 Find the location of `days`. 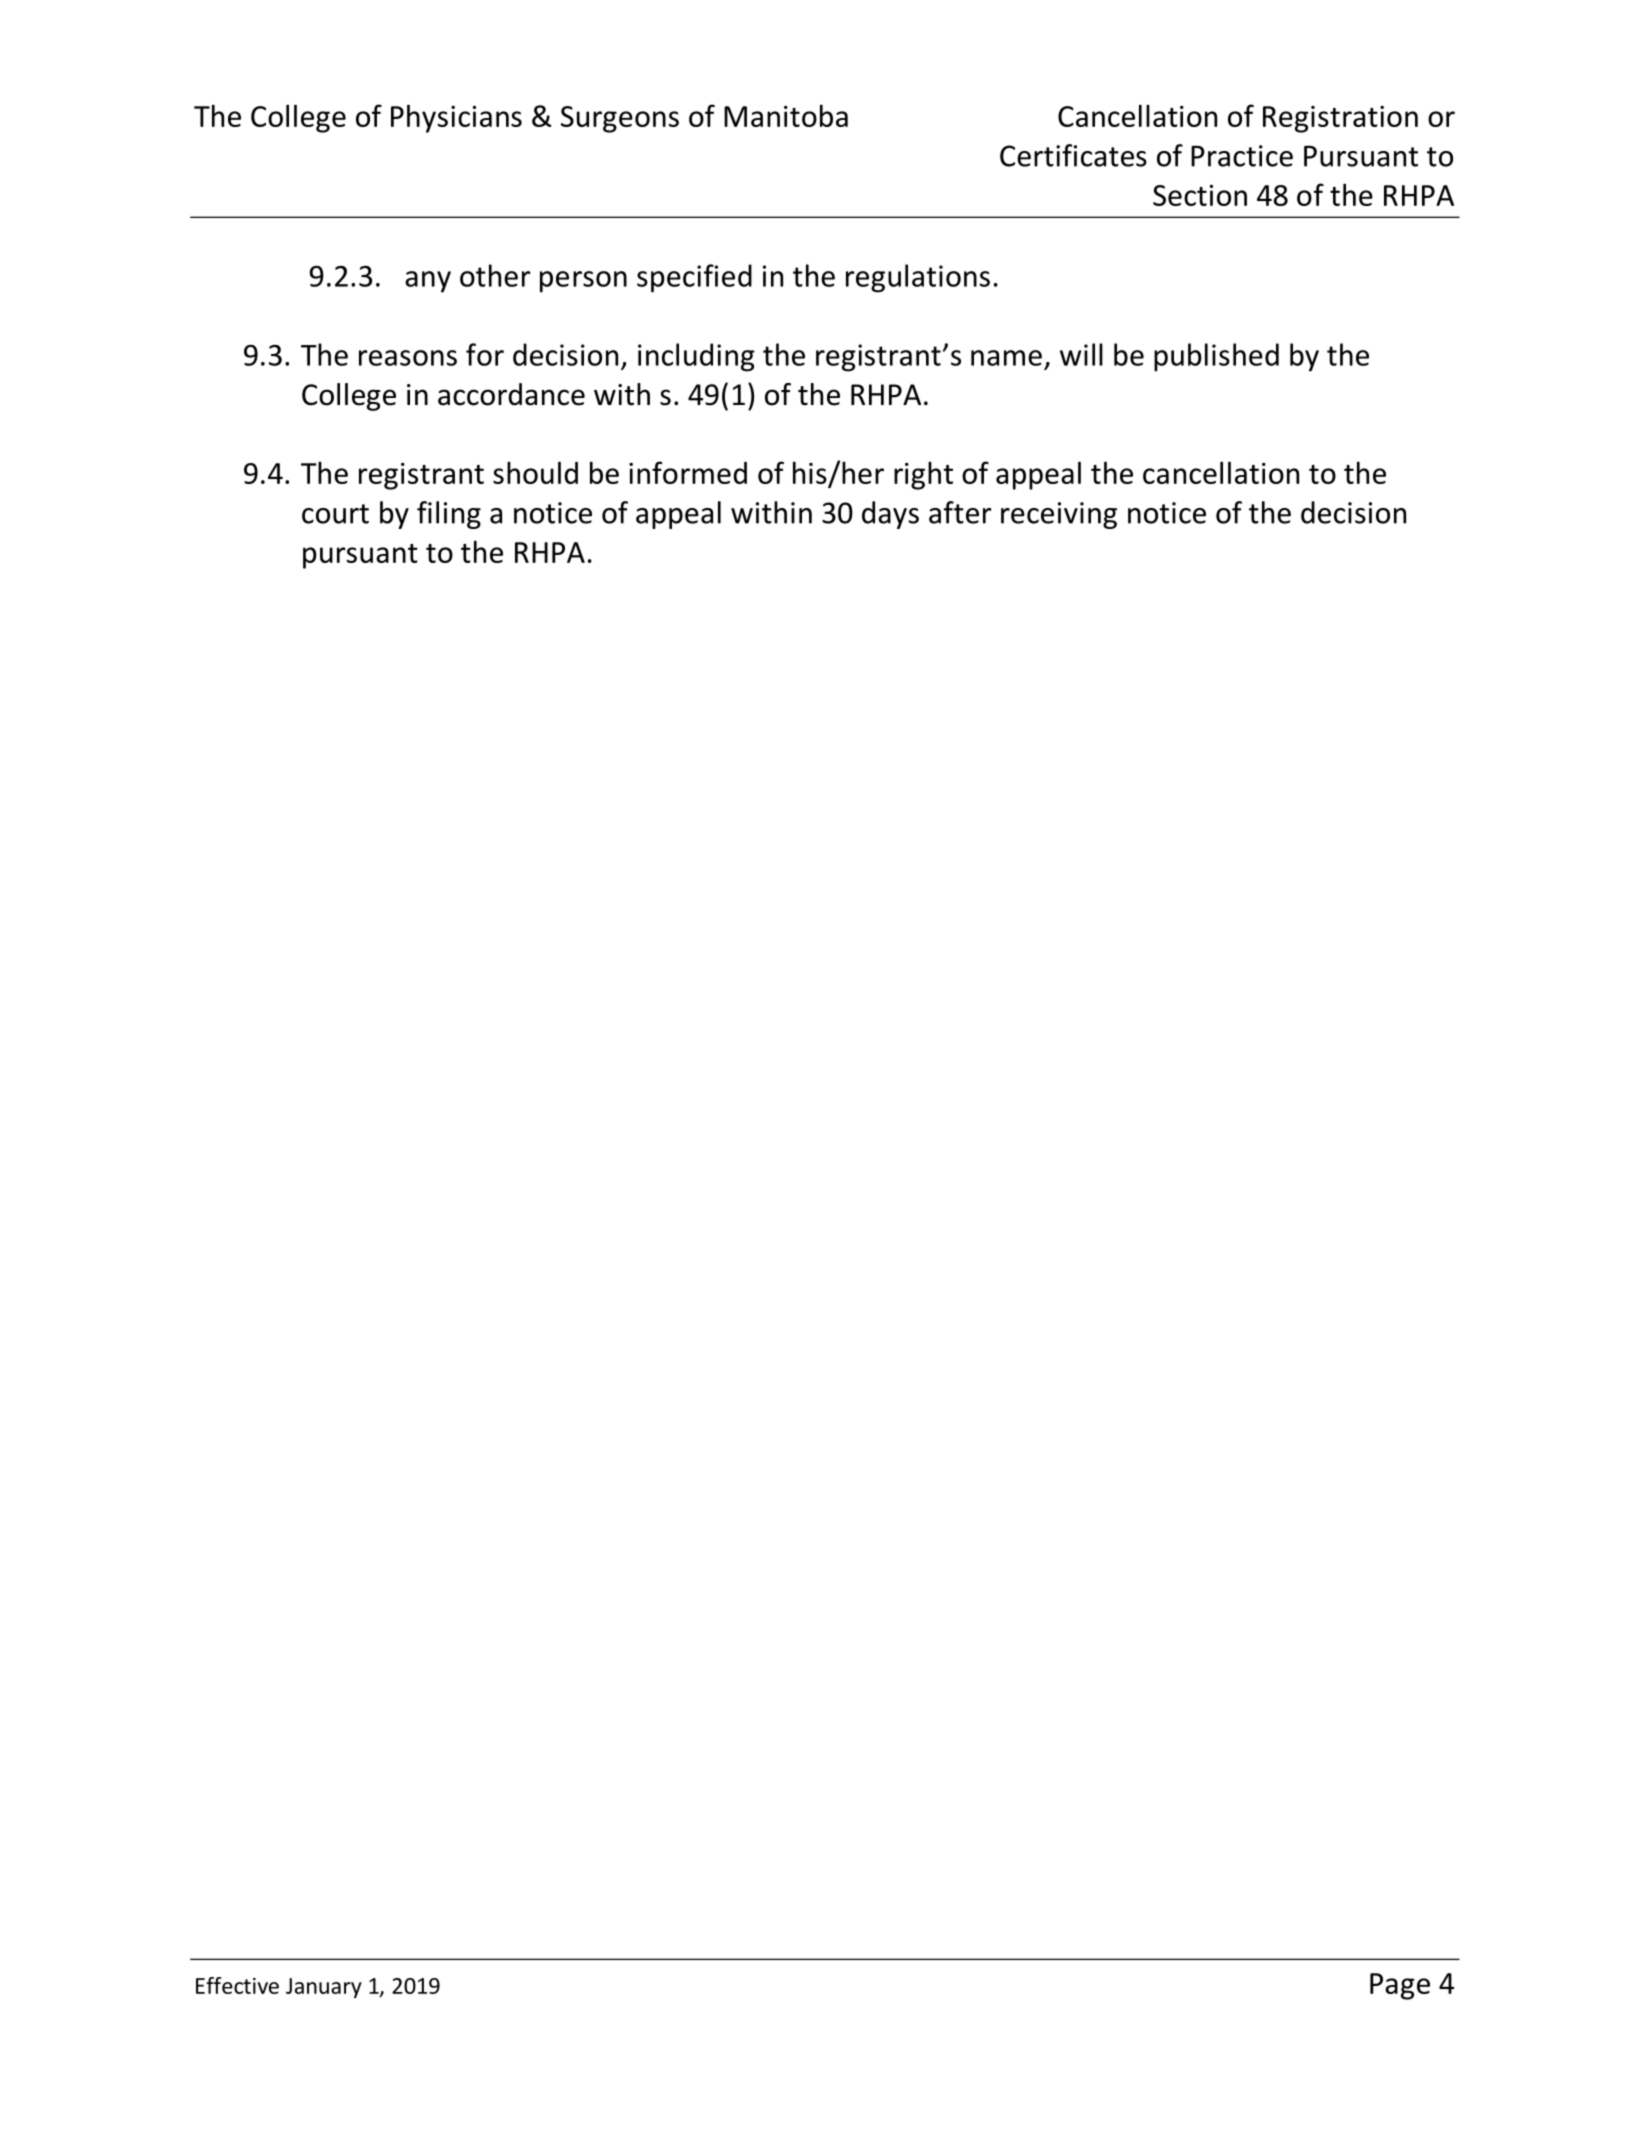

days is located at coordinates (890, 515).
